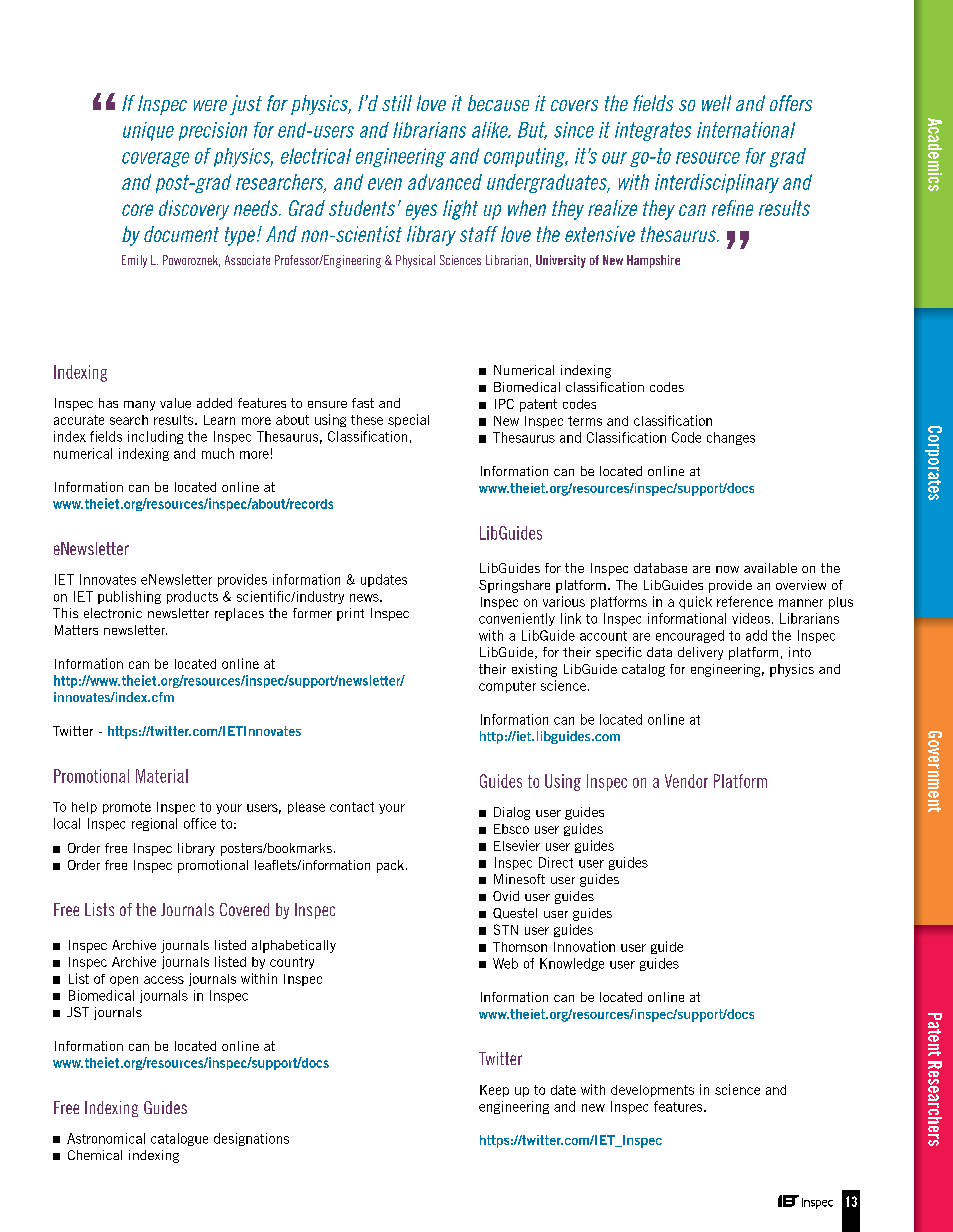 This screenshot has height=1232, width=953. Describe the element at coordinates (175, 403) in the screenshot. I see `value` at that location.
